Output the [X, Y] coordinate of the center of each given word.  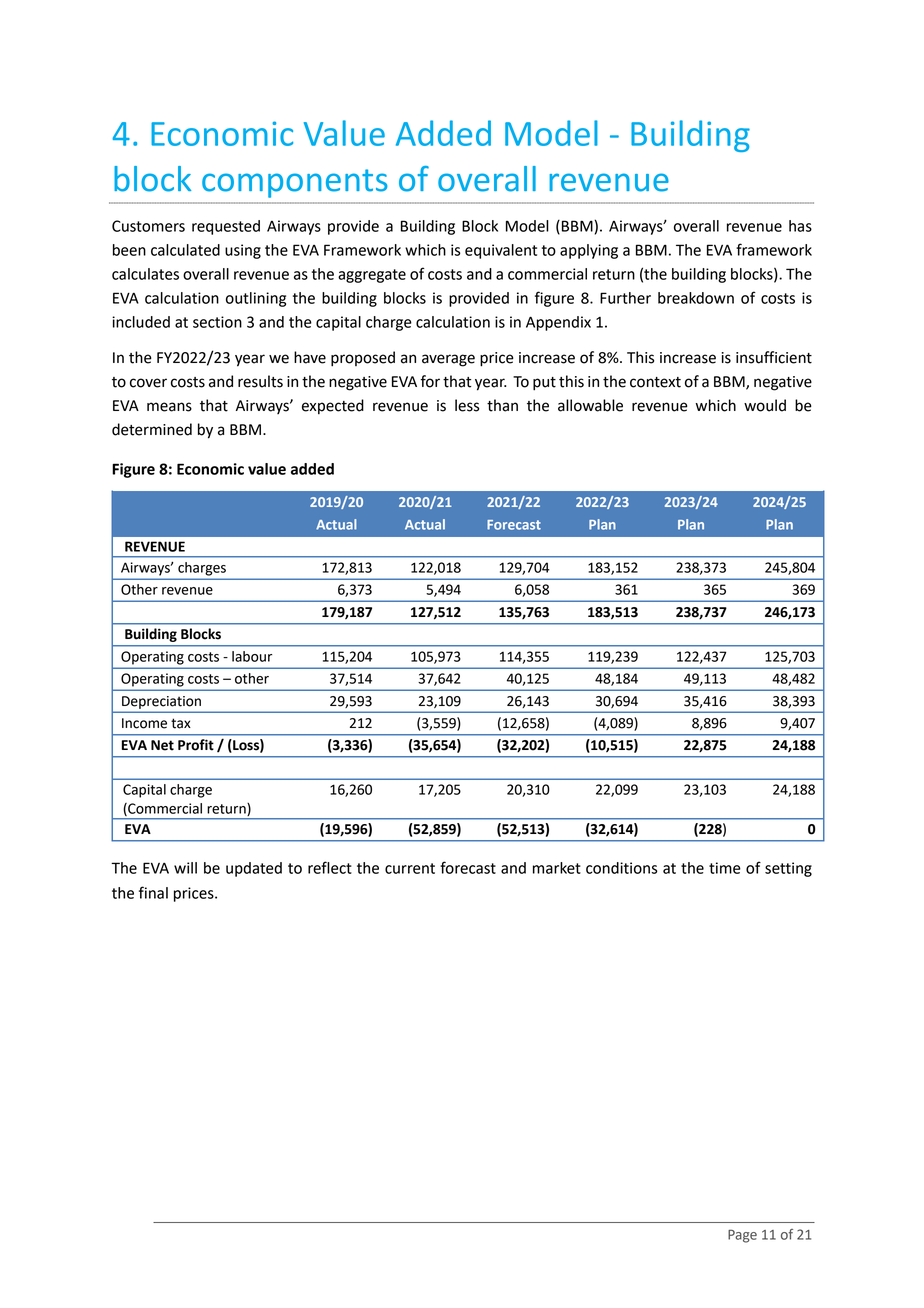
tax [181, 723]
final [153, 892]
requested [226, 227]
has [800, 226]
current [410, 868]
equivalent [501, 251]
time [725, 868]
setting [788, 869]
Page [742, 1236]
